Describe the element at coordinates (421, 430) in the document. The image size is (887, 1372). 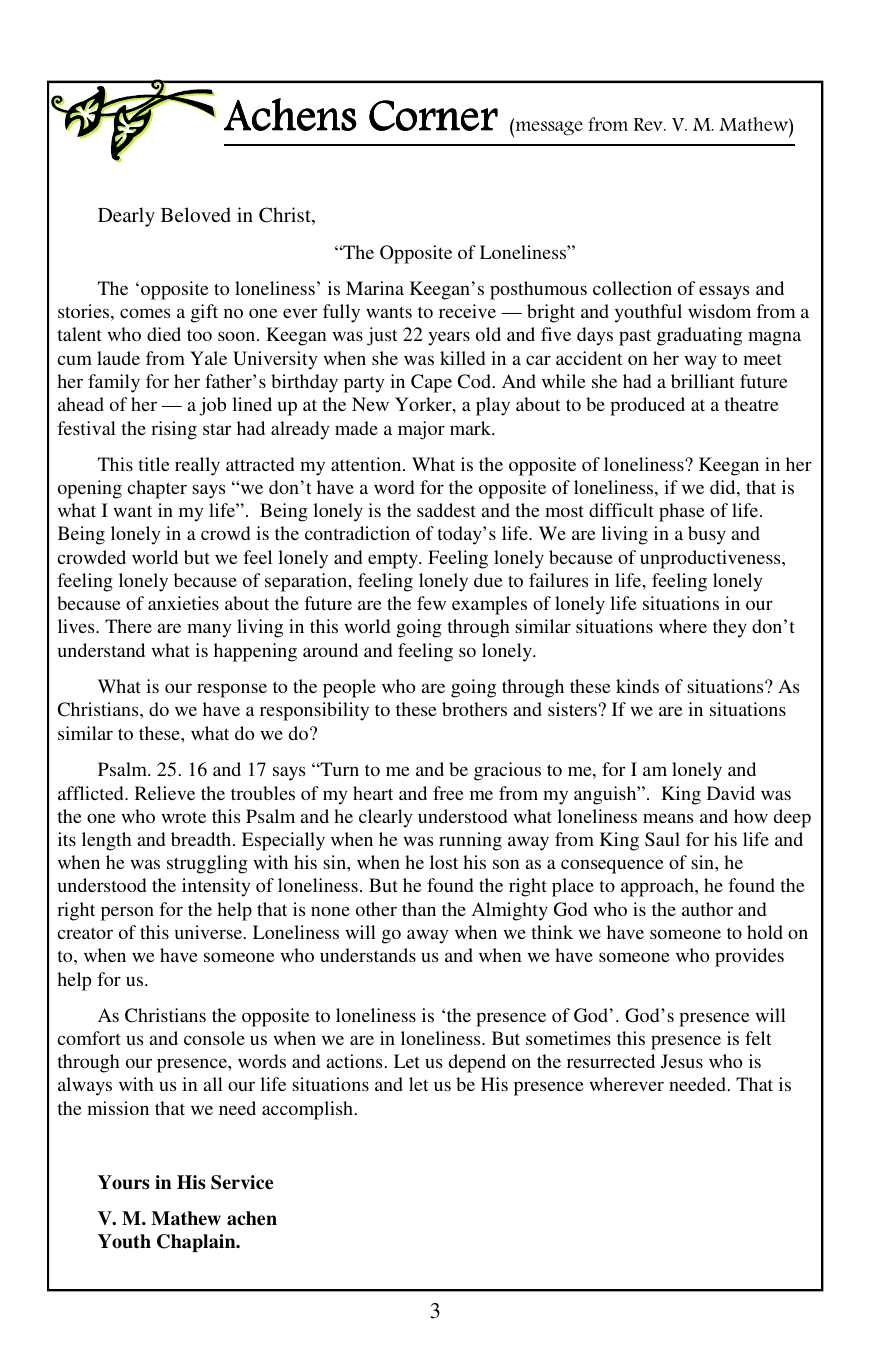
I see `major` at that location.
